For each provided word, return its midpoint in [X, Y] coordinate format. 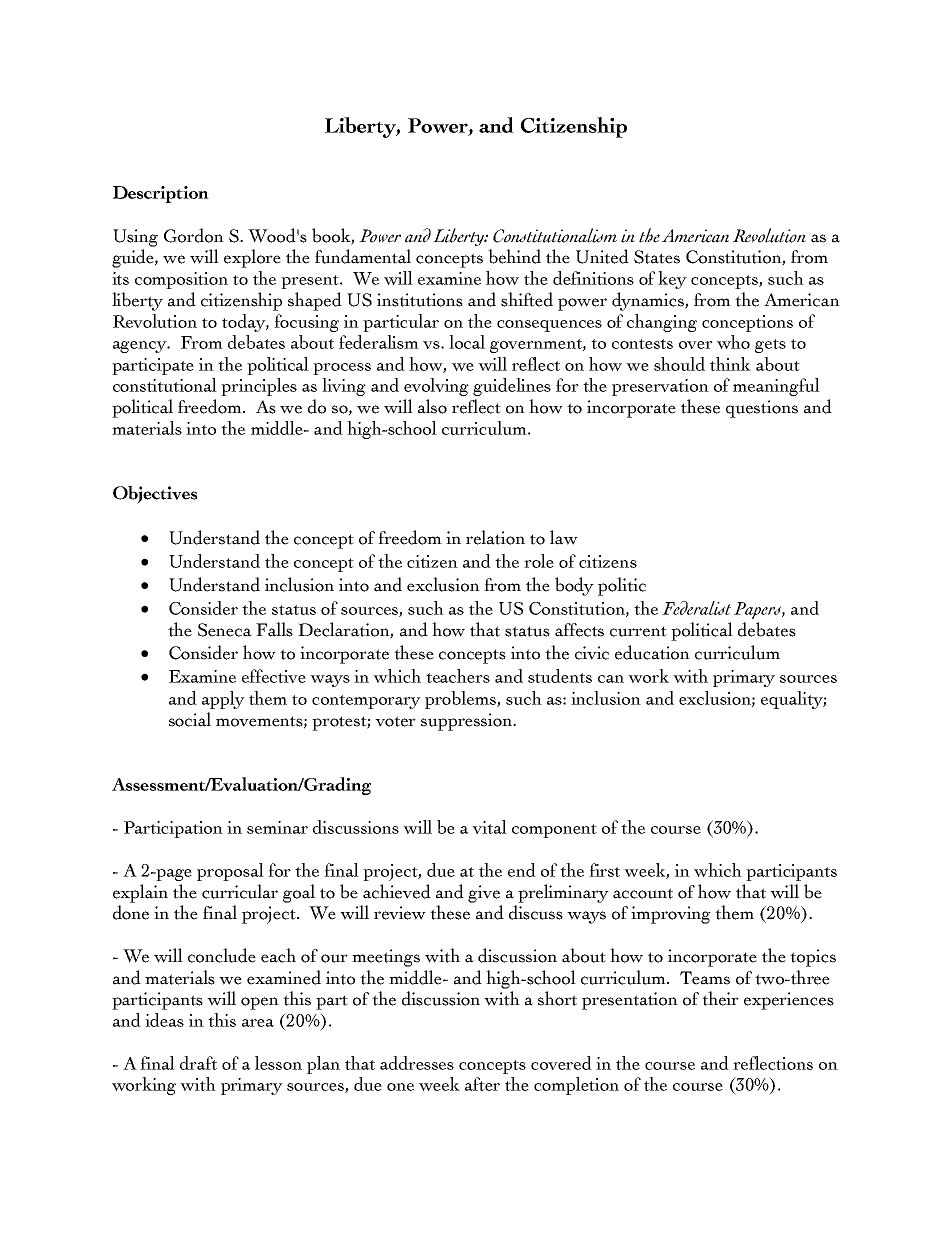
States [657, 257]
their [720, 998]
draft [198, 1063]
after [482, 1084]
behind [514, 256]
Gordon [194, 235]
